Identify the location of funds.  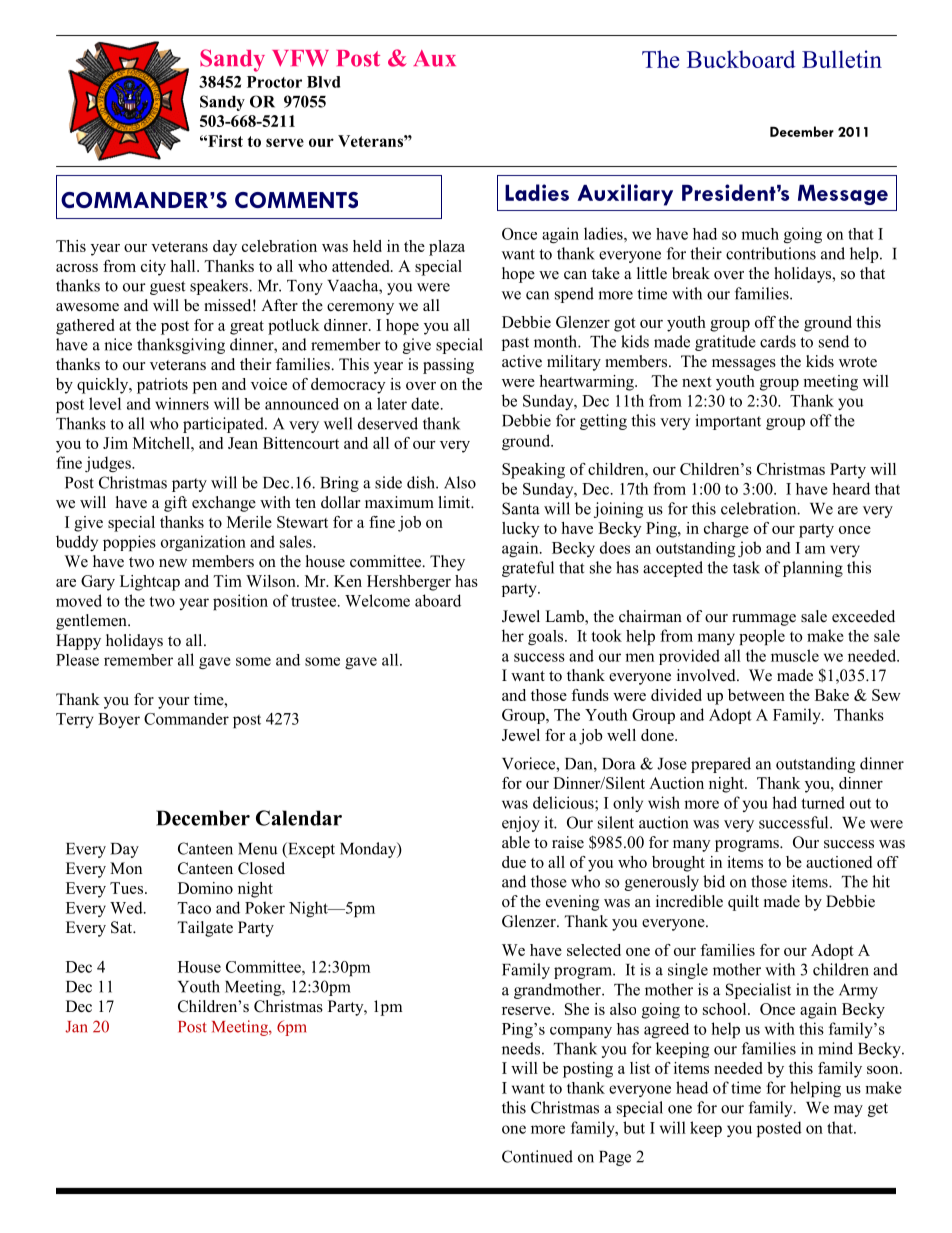
(590, 695).
